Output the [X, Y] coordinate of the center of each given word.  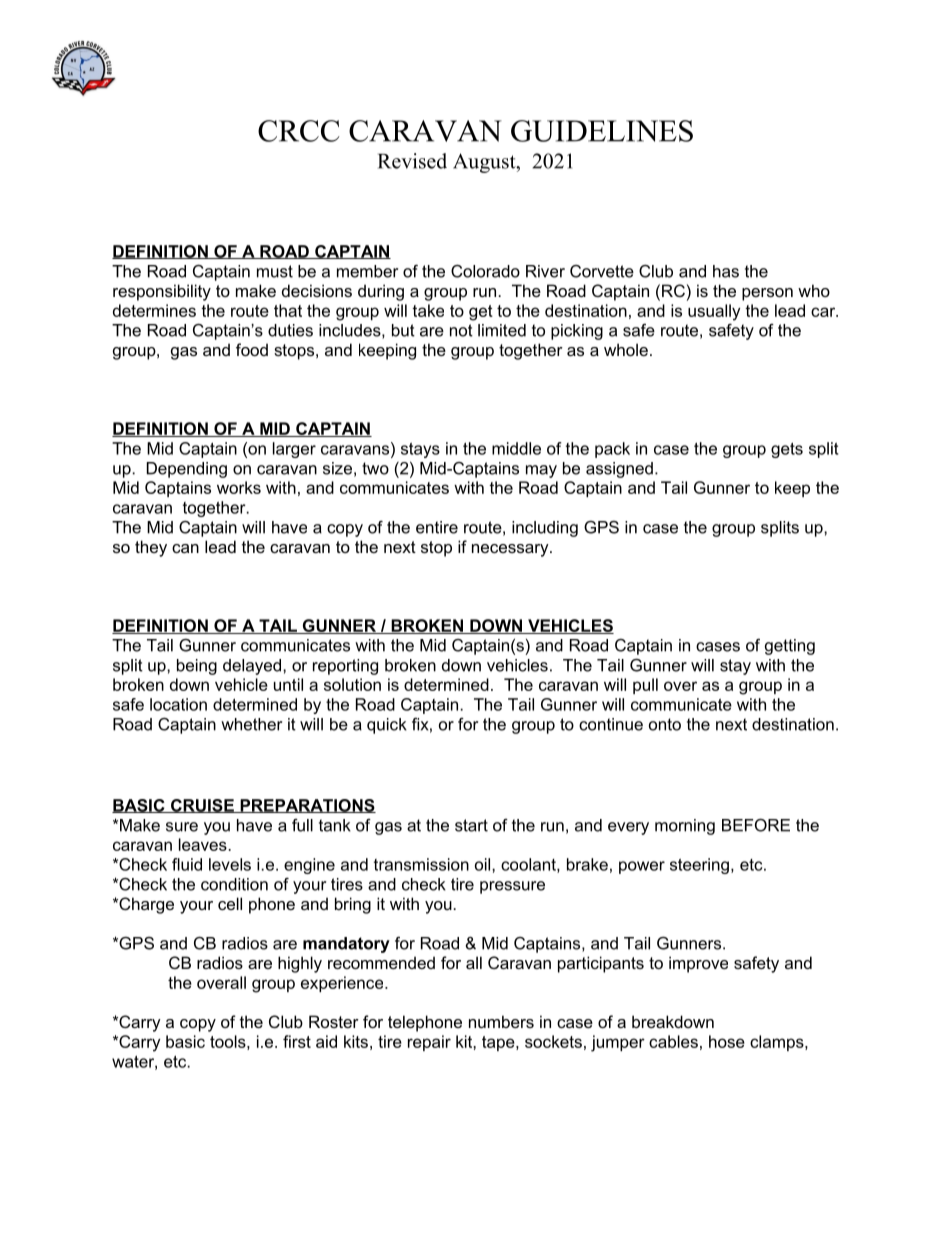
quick [387, 726]
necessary [511, 550]
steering [699, 866]
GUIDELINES [602, 131]
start [471, 825]
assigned [619, 470]
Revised [412, 161]
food [252, 349]
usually [714, 312]
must [275, 271]
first [297, 1041]
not [461, 330]
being [197, 667]
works [239, 487]
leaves [204, 844]
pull [645, 686]
